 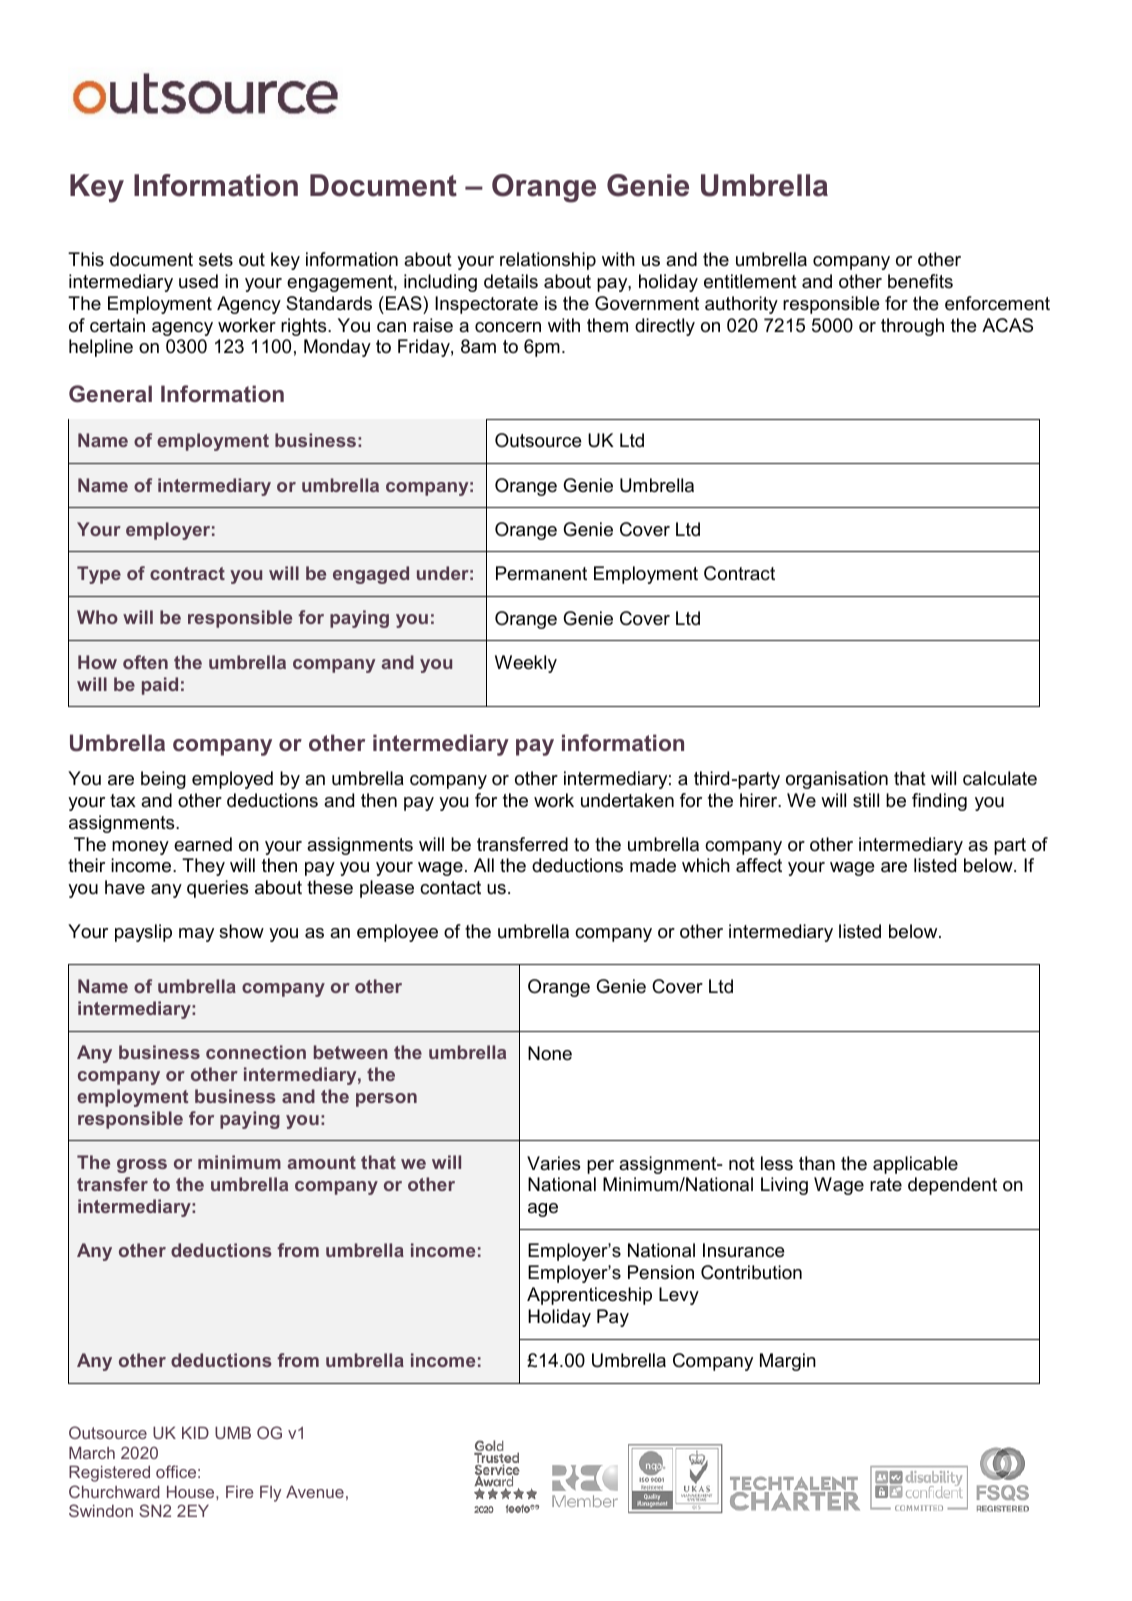 I want to click on details, so click(x=511, y=281).
